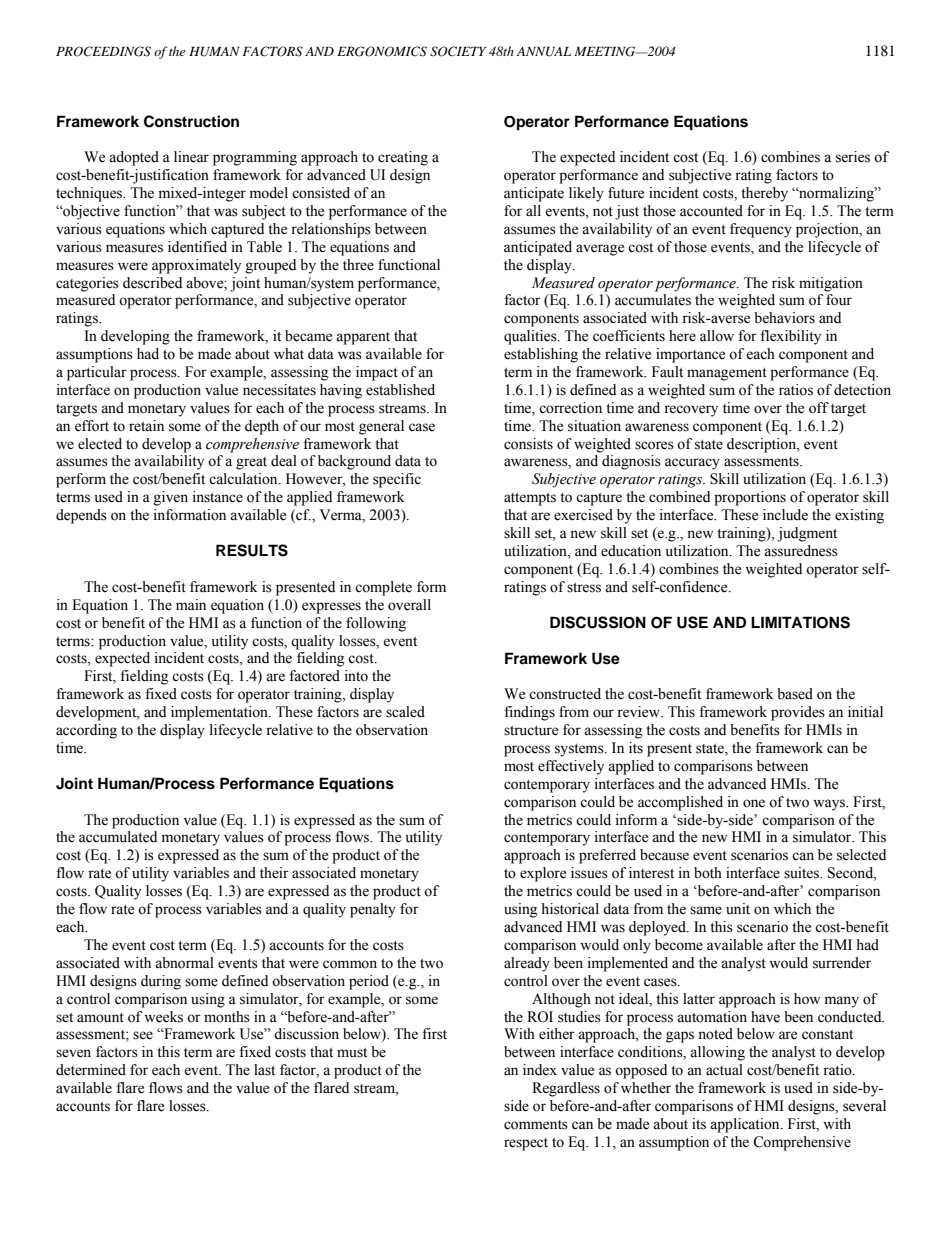  I want to click on SOCIETY, so click(458, 51).
